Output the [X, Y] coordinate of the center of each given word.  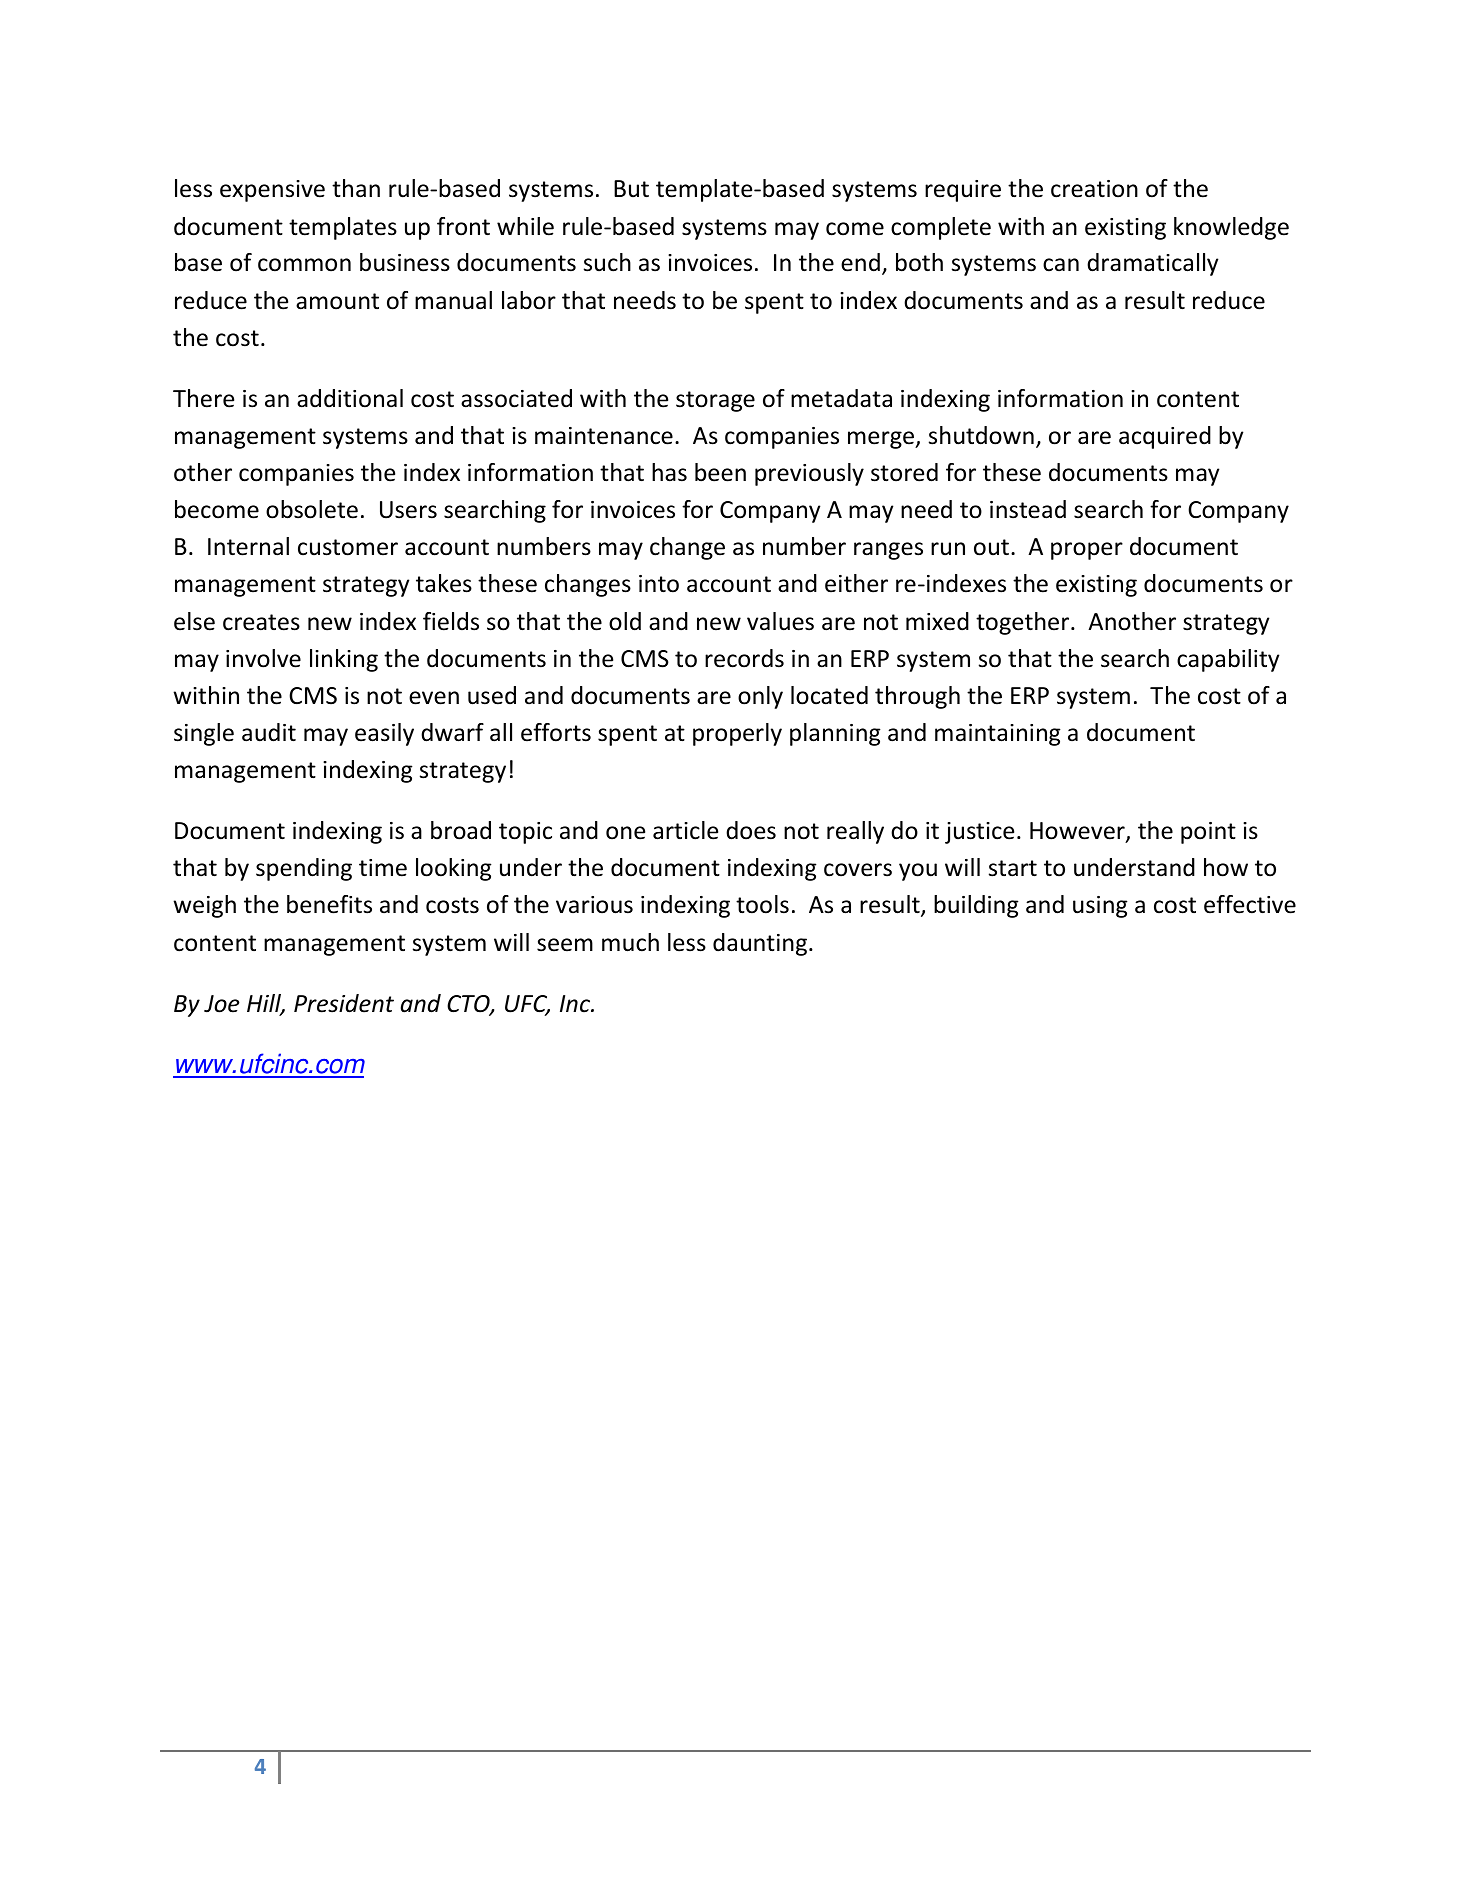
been [720, 472]
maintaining [998, 735]
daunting [761, 944]
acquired [1165, 437]
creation [1094, 189]
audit [269, 732]
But [631, 189]
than [356, 188]
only [760, 697]
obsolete [312, 509]
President [344, 1003]
